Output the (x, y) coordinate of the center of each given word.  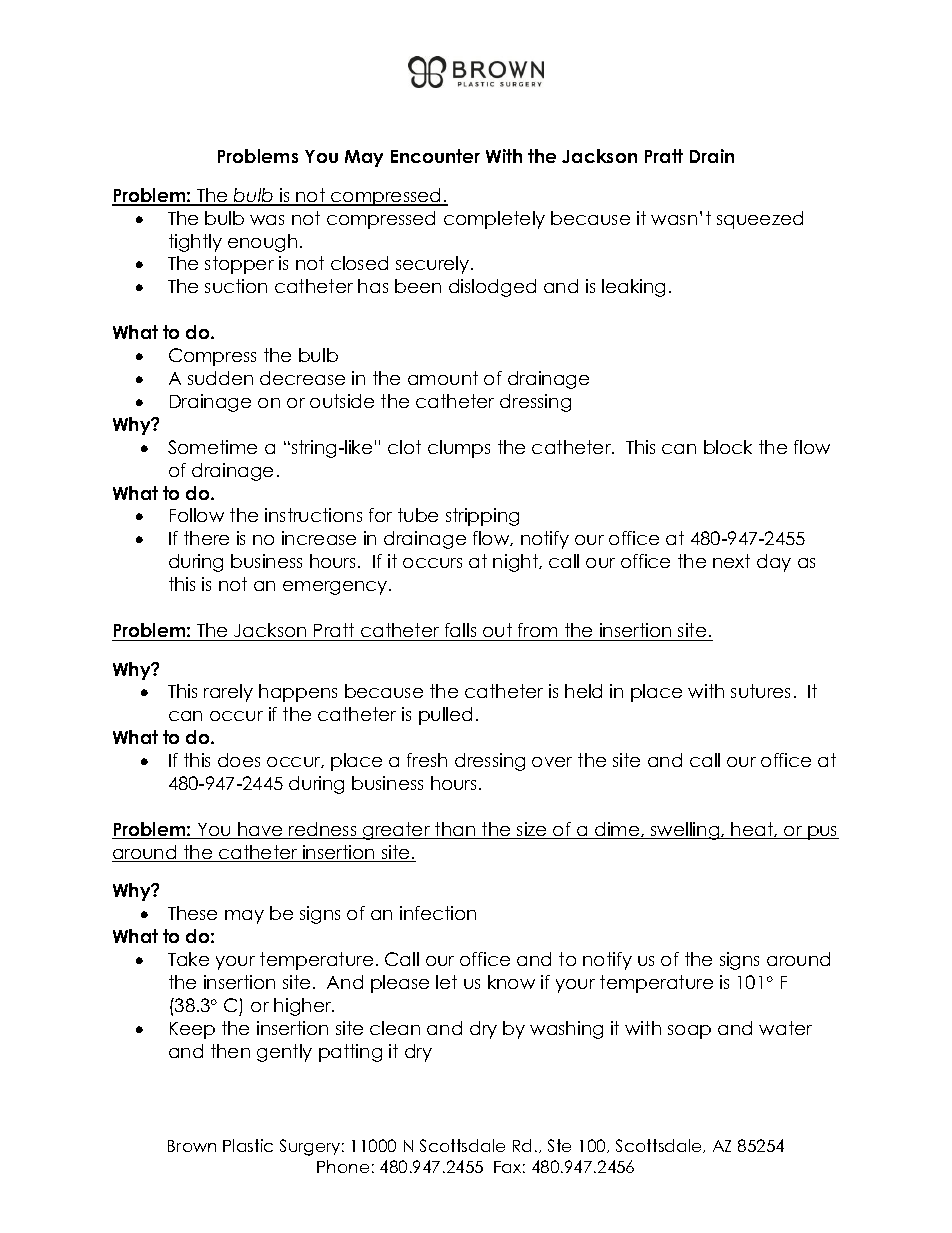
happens (298, 693)
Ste (559, 1145)
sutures (760, 691)
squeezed (760, 220)
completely (494, 220)
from (537, 630)
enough (262, 243)
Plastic (248, 1145)
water (785, 1028)
